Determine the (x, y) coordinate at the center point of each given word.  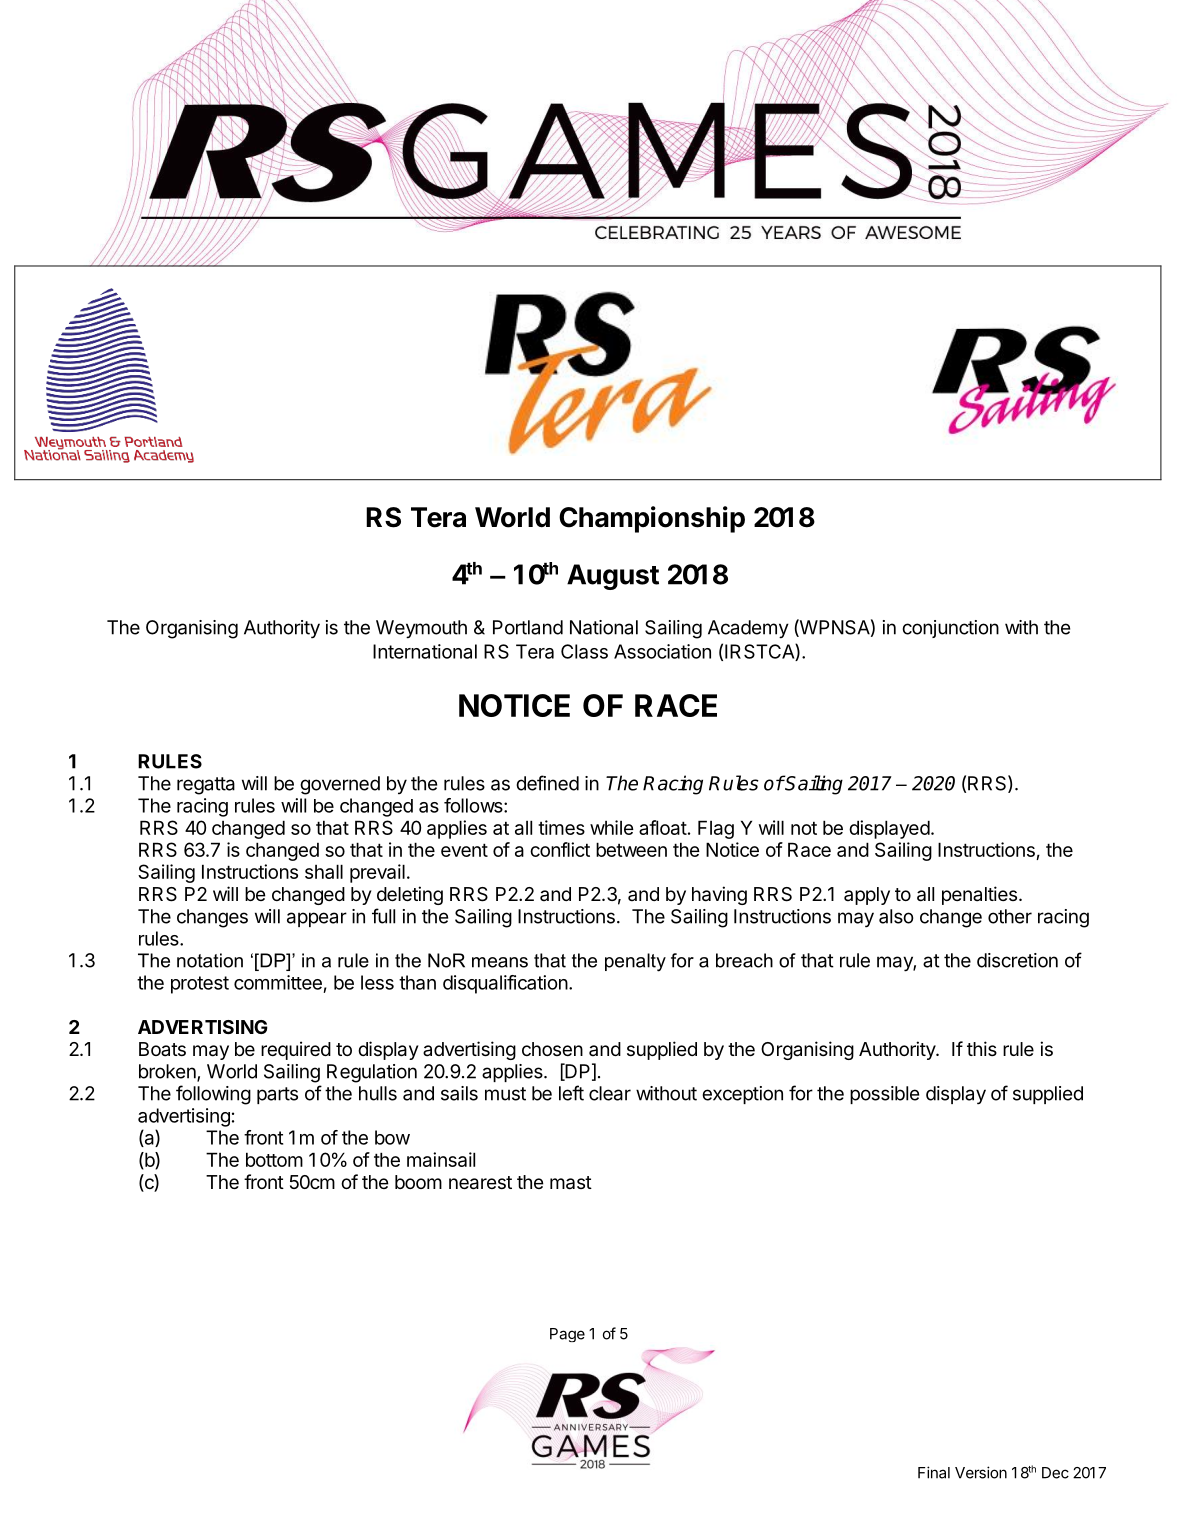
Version (981, 1472)
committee (278, 982)
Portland (528, 627)
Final (934, 1472)
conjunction (950, 629)
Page (567, 1335)
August (613, 577)
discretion (1017, 960)
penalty (635, 962)
